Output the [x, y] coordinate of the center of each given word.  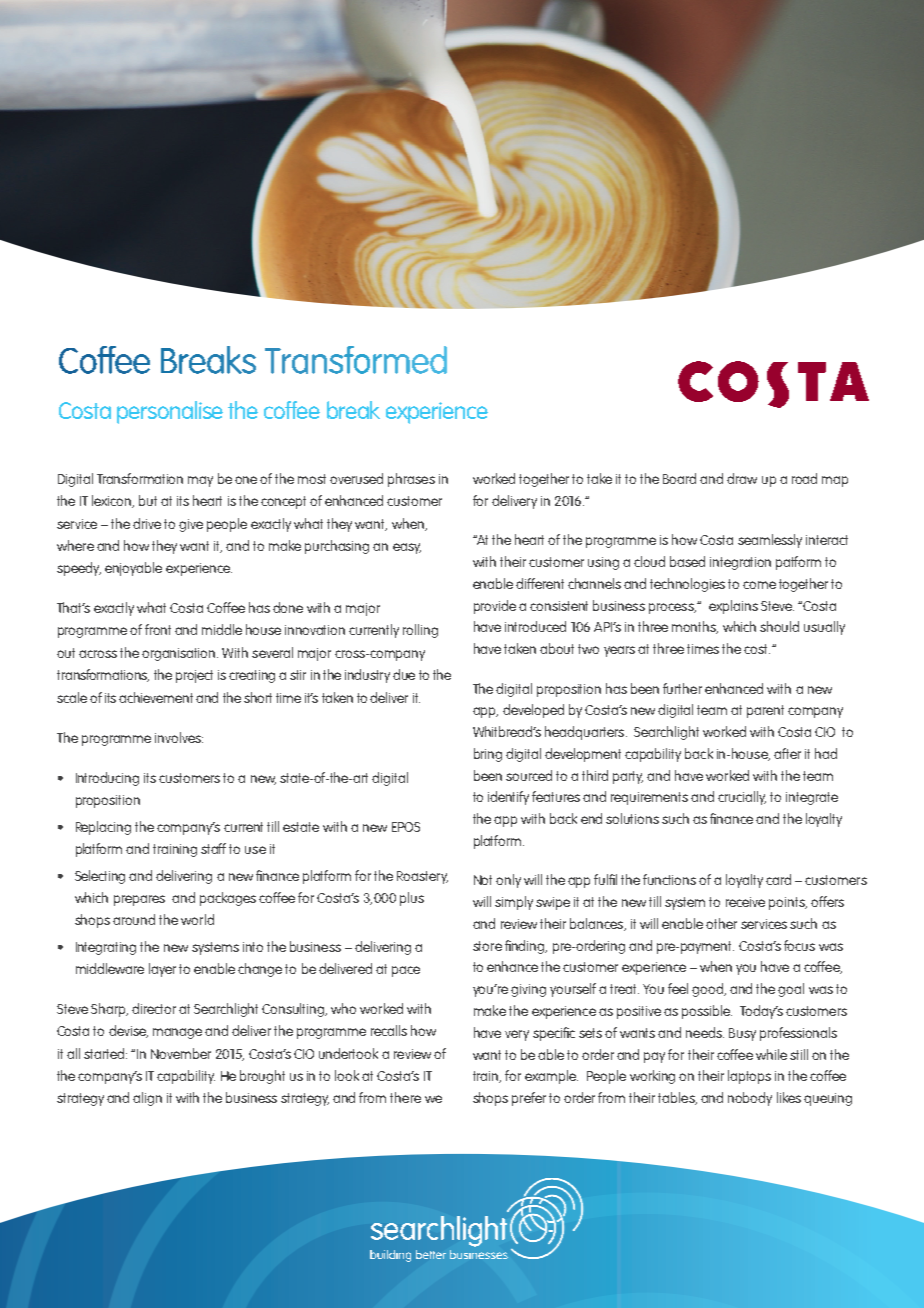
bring [488, 755]
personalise [170, 412]
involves [179, 737]
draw [742, 478]
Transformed [356, 360]
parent [765, 711]
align [147, 1099]
